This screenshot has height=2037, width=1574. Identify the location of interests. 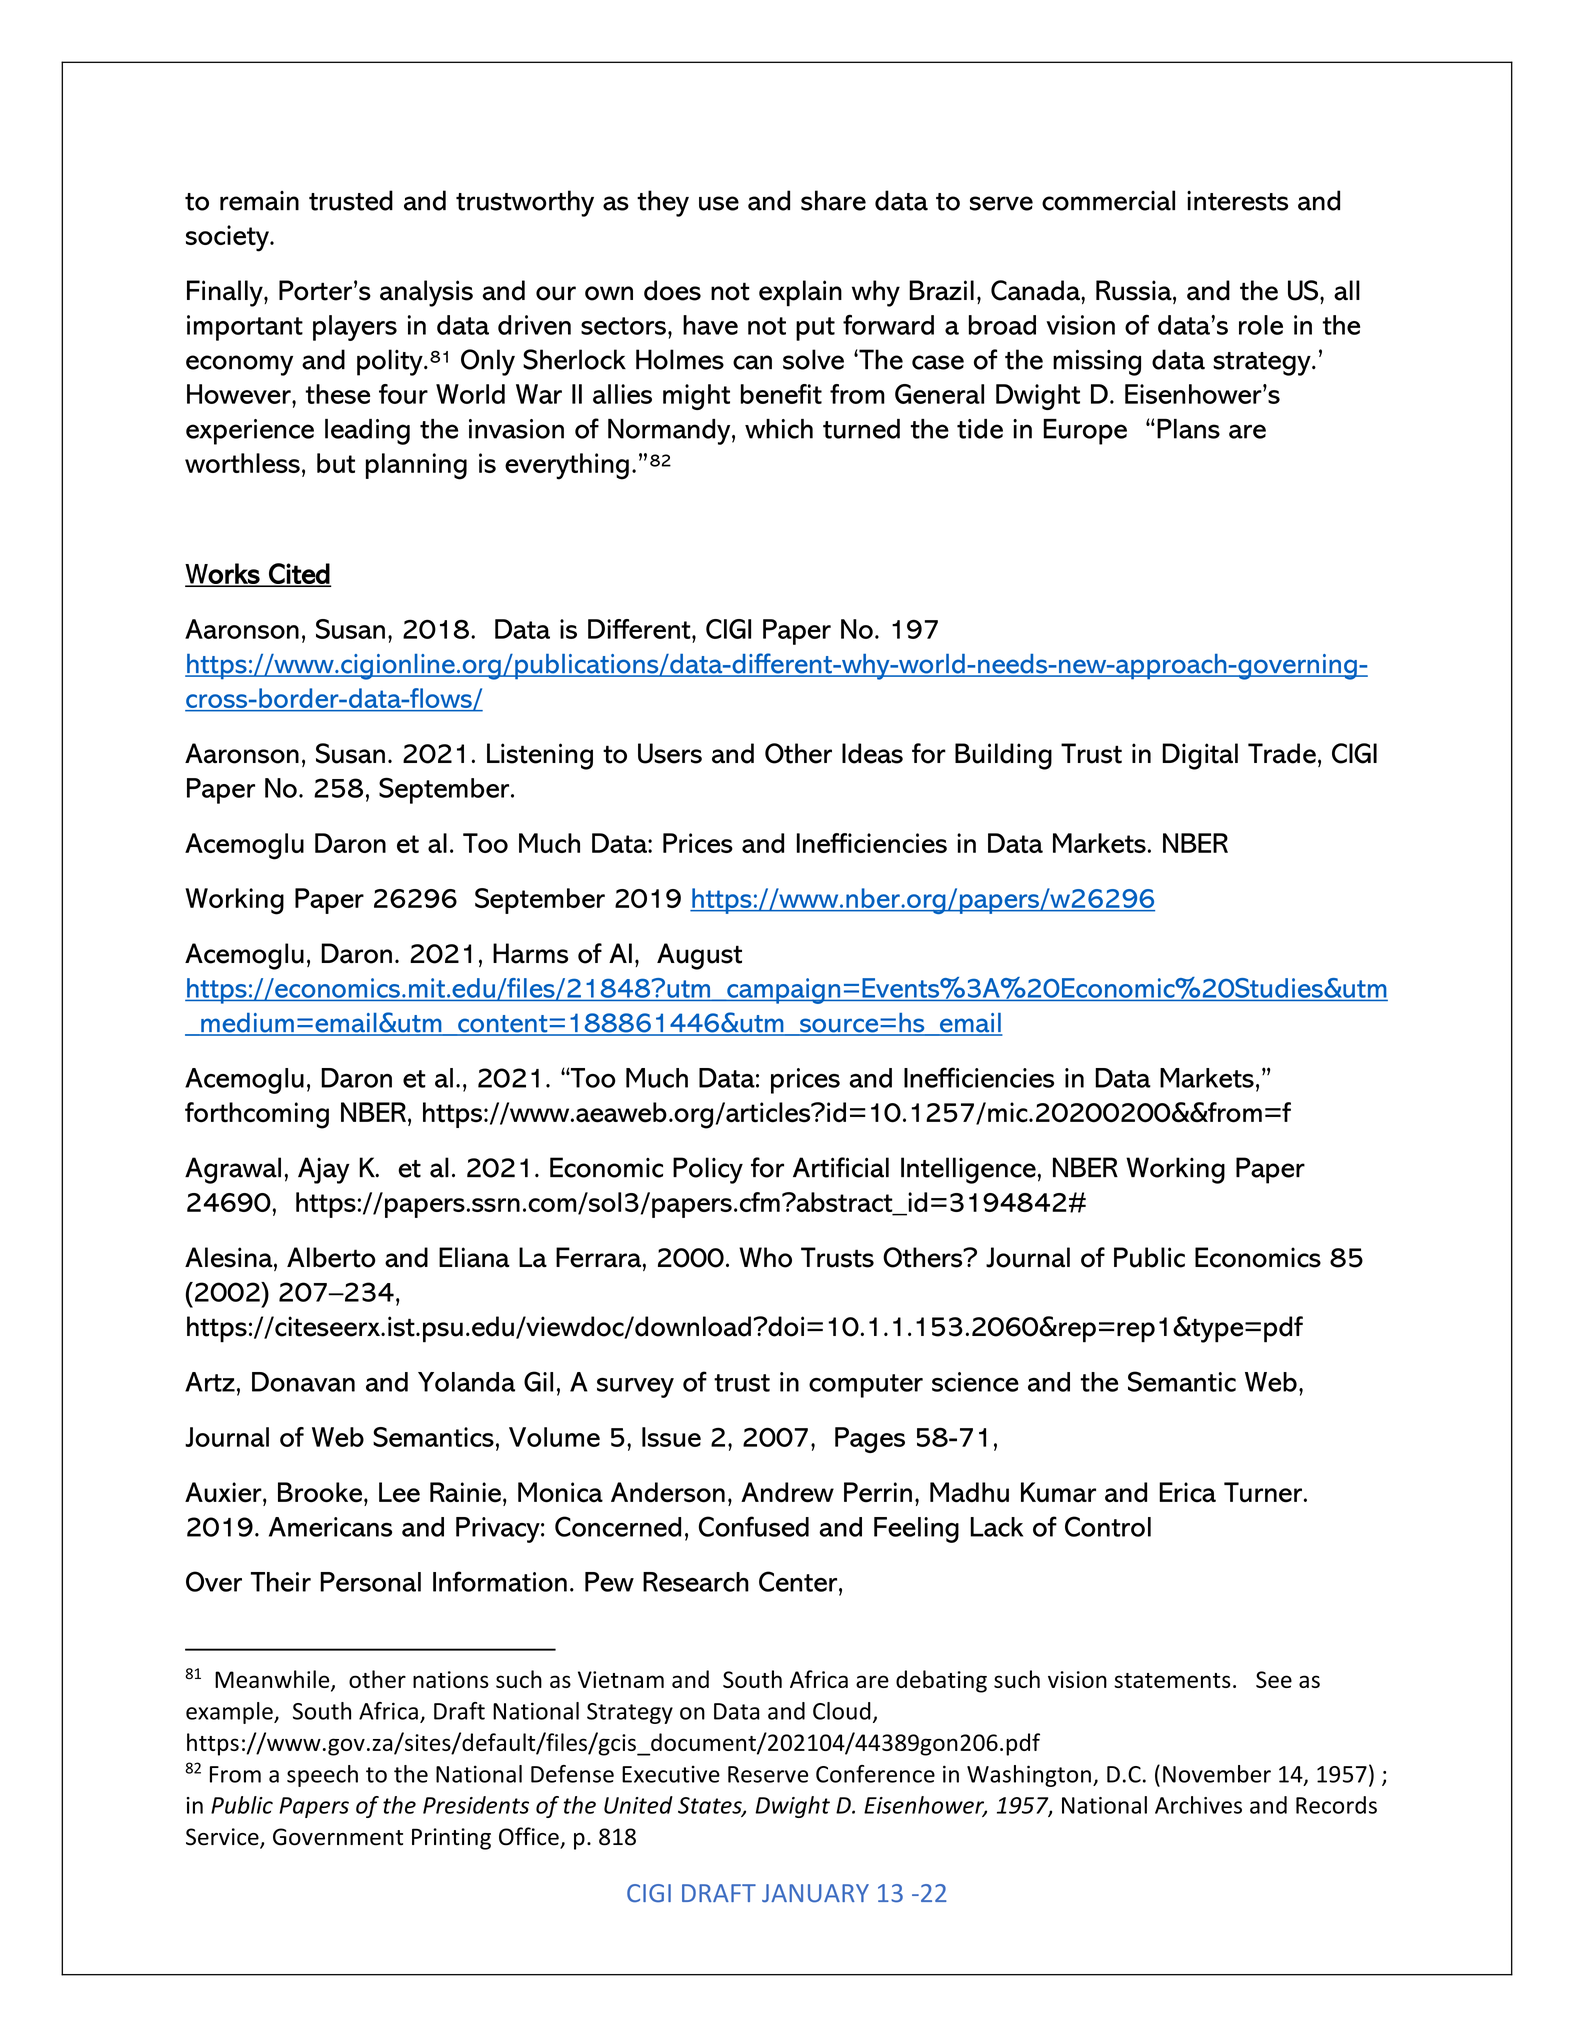
(1237, 201).
